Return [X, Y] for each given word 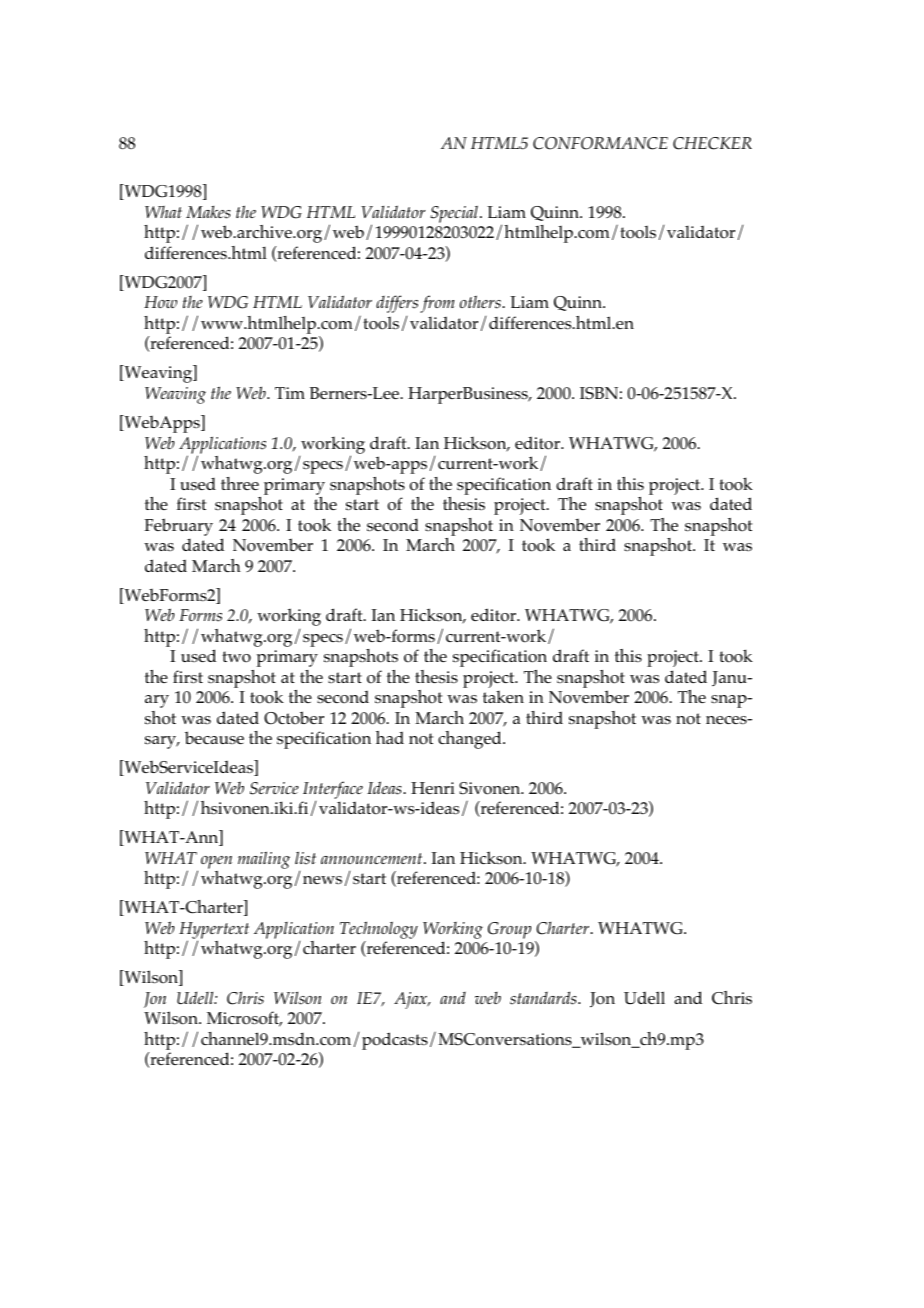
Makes [208, 212]
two [236, 657]
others [481, 302]
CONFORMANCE [600, 143]
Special [454, 214]
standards [544, 998]
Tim [290, 393]
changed [471, 740]
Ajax [412, 1000]
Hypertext [214, 931]
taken [503, 697]
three [240, 483]
